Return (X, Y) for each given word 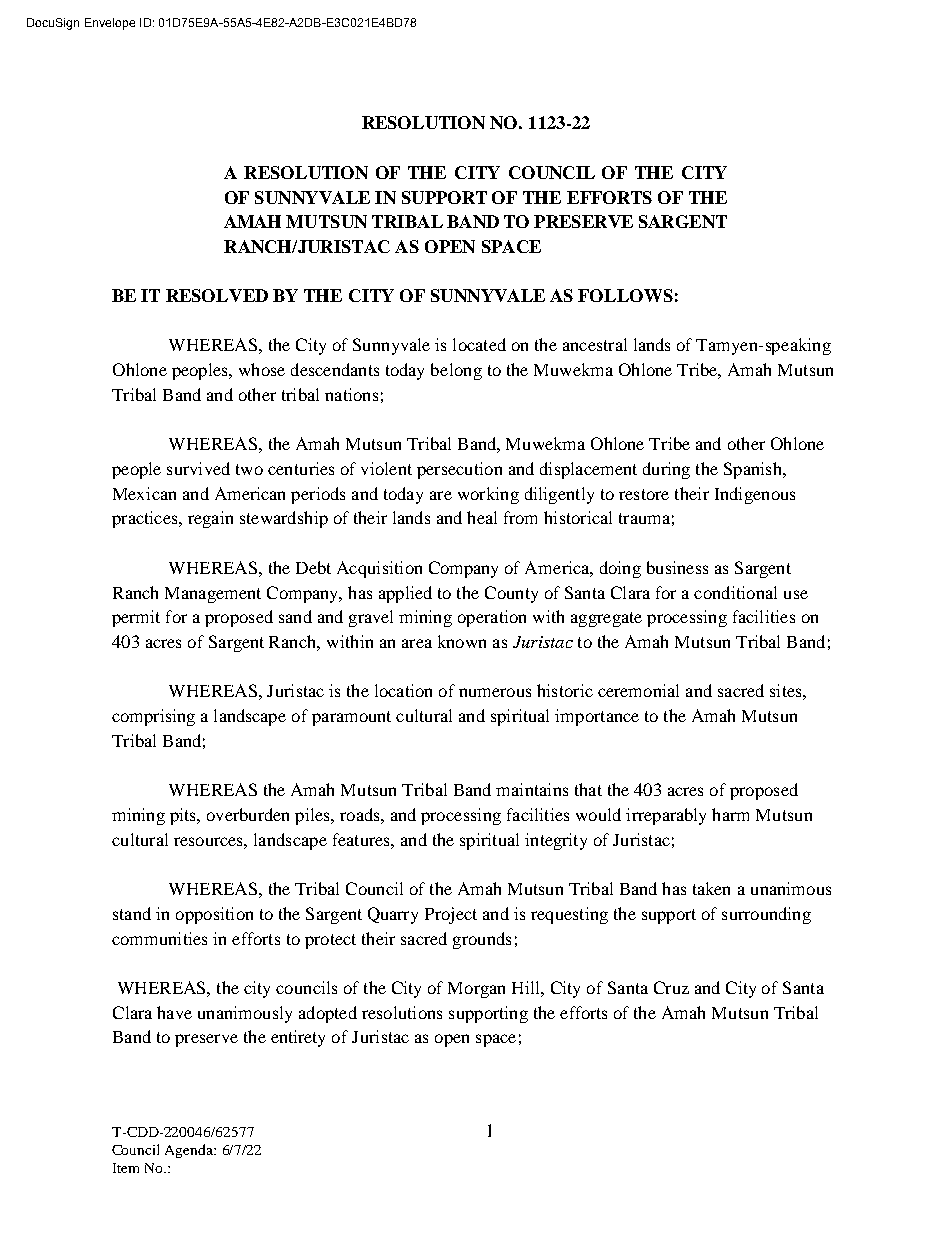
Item (126, 1168)
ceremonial (638, 690)
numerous (495, 692)
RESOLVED (217, 295)
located (479, 344)
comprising (153, 717)
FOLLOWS (625, 295)
